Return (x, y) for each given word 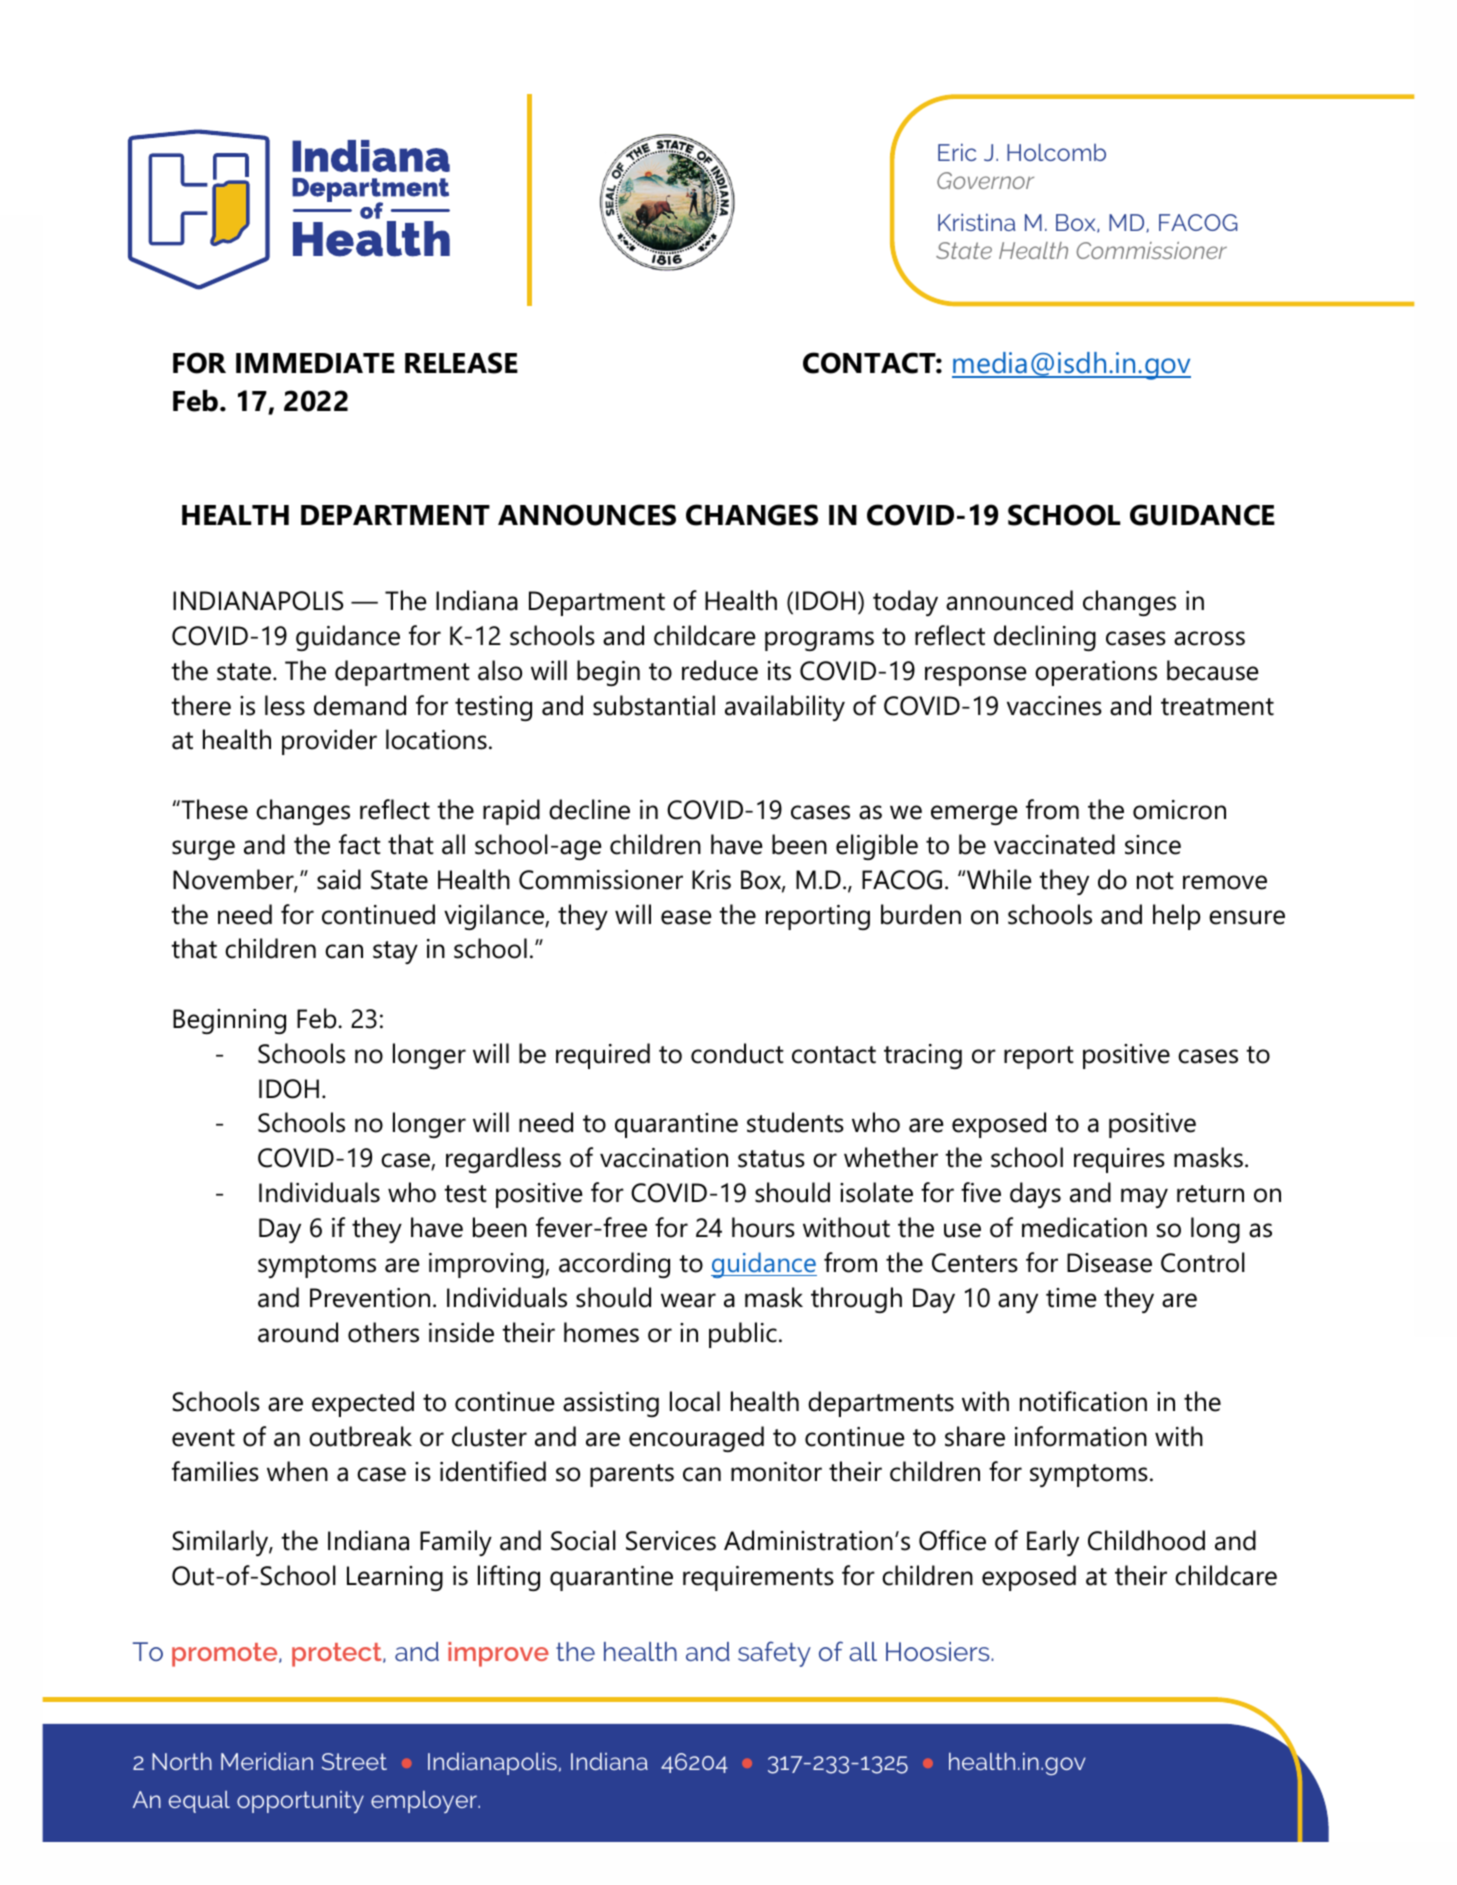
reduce (720, 670)
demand (360, 705)
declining (1045, 638)
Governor (985, 180)
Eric (957, 152)
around (298, 1332)
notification (1083, 1401)
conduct (737, 1053)
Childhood (1146, 1540)
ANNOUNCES (587, 515)
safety (774, 1654)
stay (395, 952)
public (743, 1335)
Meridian (267, 1761)
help (1176, 917)
